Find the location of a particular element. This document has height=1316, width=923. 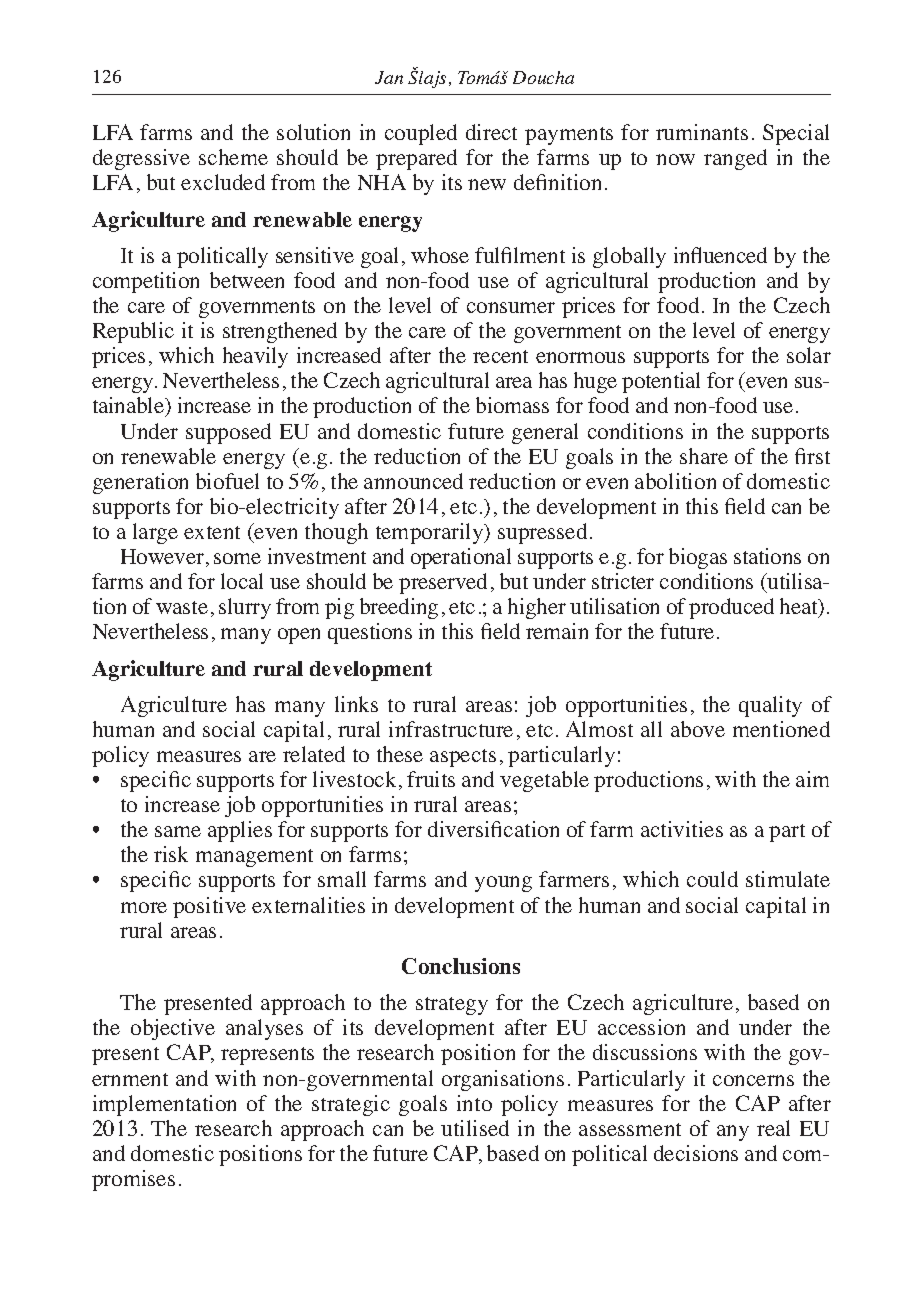

supposed is located at coordinates (228, 433).
